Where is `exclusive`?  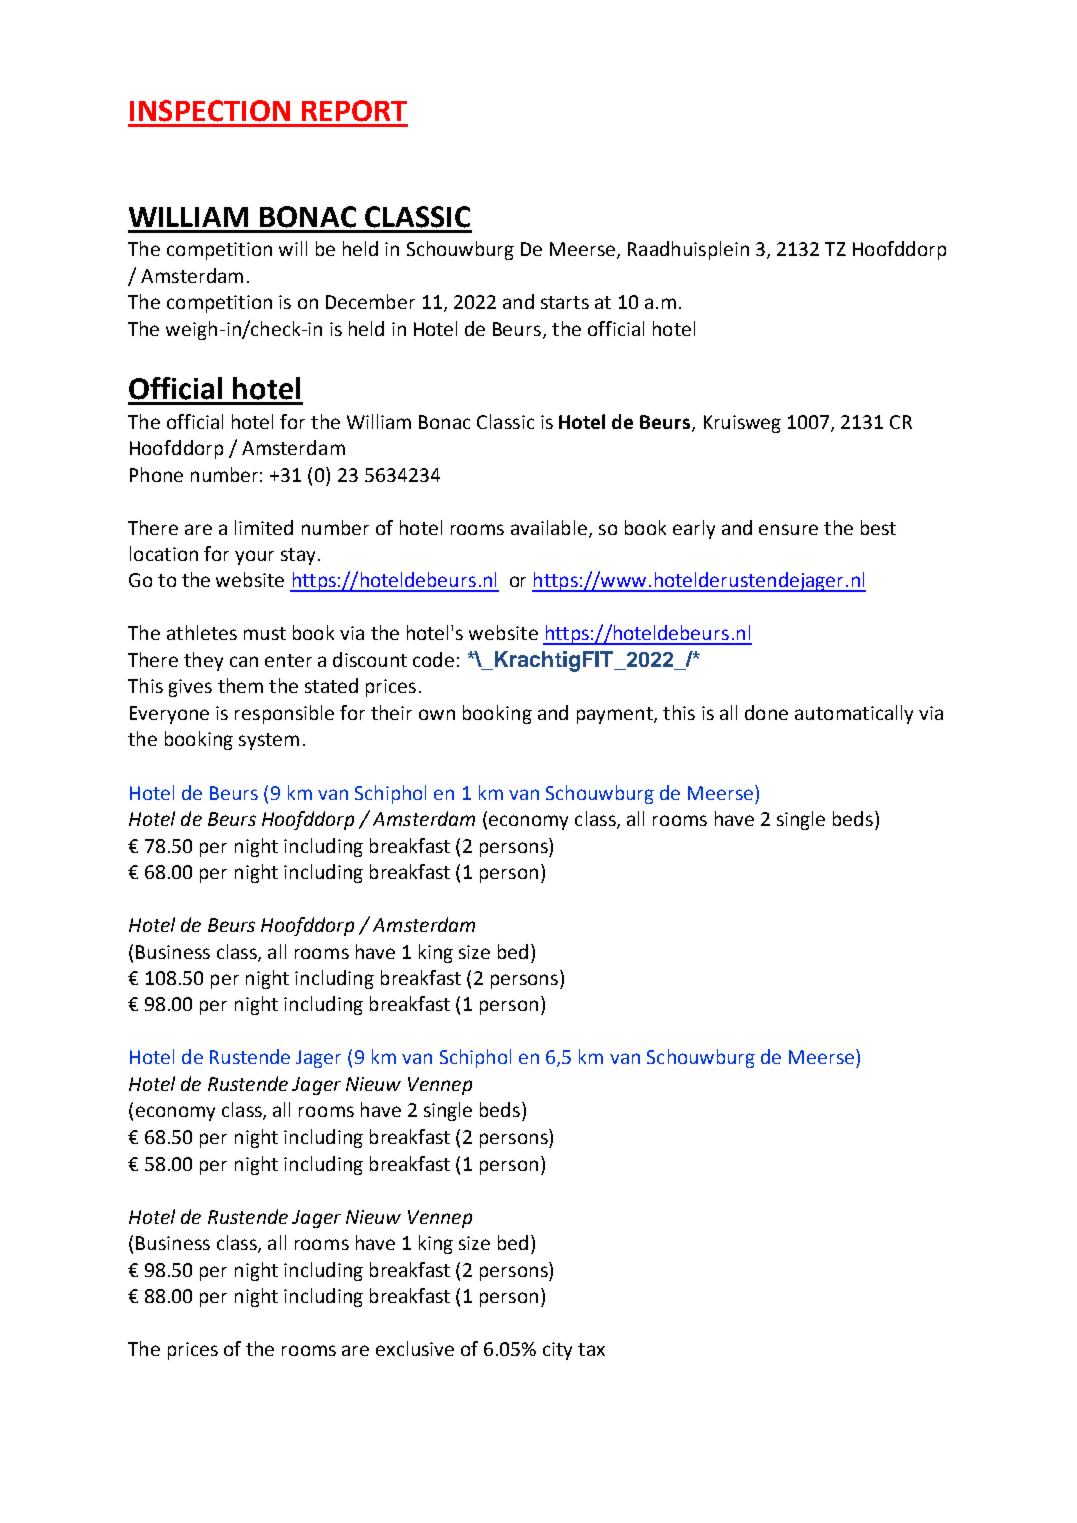 exclusive is located at coordinates (415, 1348).
